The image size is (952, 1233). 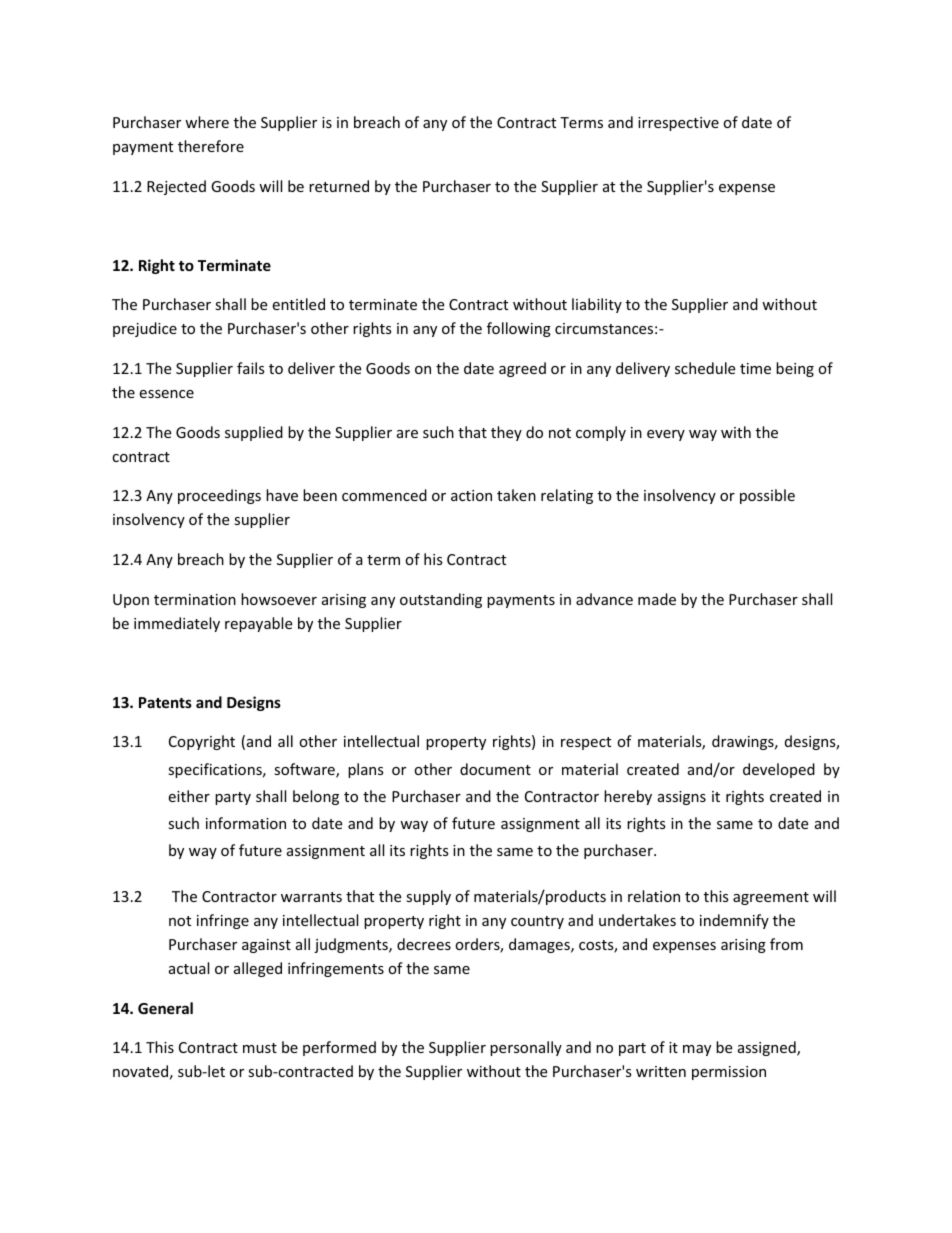 I want to click on supplied, so click(x=254, y=433).
